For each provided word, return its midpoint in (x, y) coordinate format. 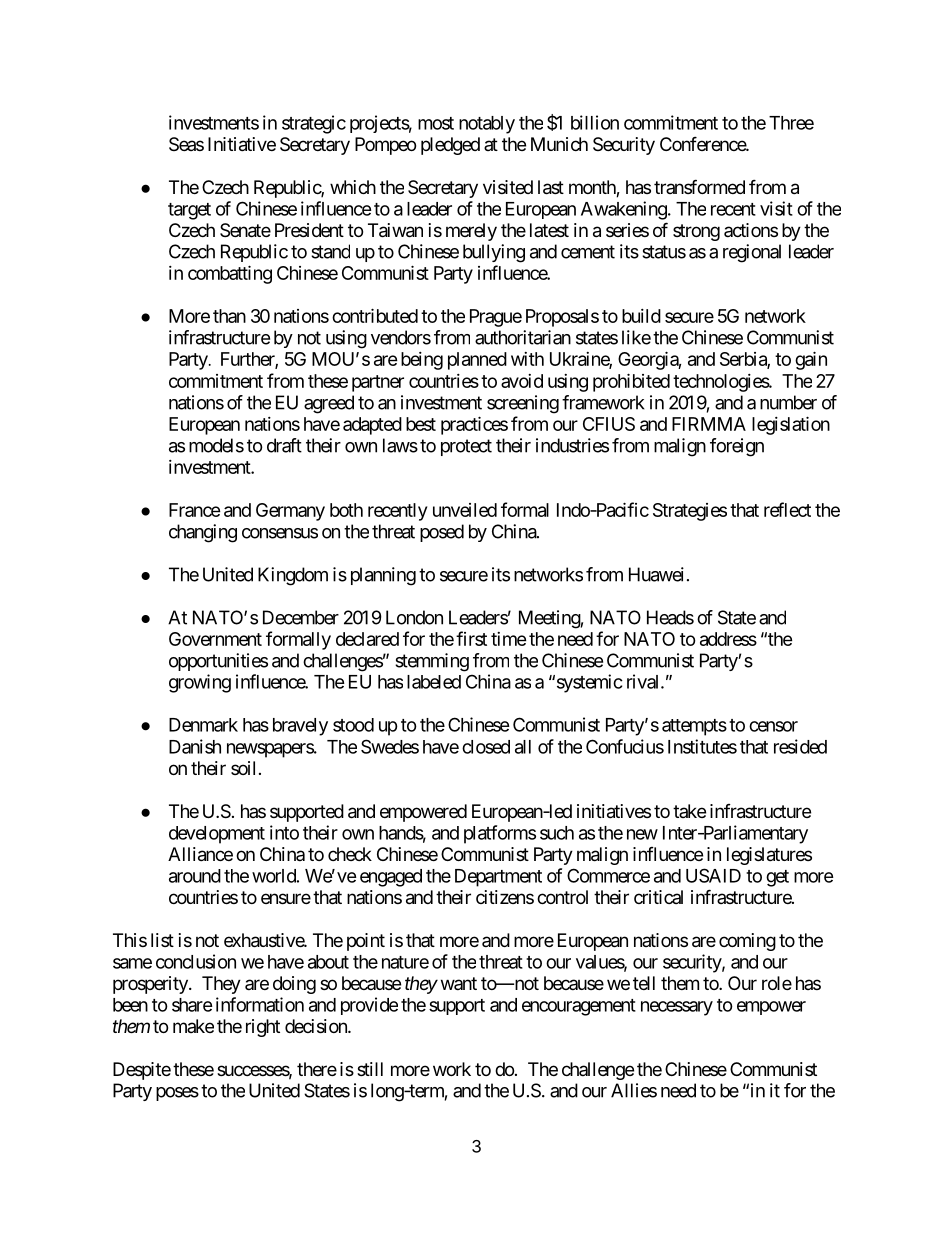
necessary (677, 1008)
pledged (450, 146)
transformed (699, 186)
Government (215, 639)
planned (477, 361)
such (557, 833)
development (217, 835)
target (189, 211)
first (471, 638)
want (459, 983)
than (229, 316)
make (193, 1026)
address (728, 639)
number (788, 402)
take (689, 811)
